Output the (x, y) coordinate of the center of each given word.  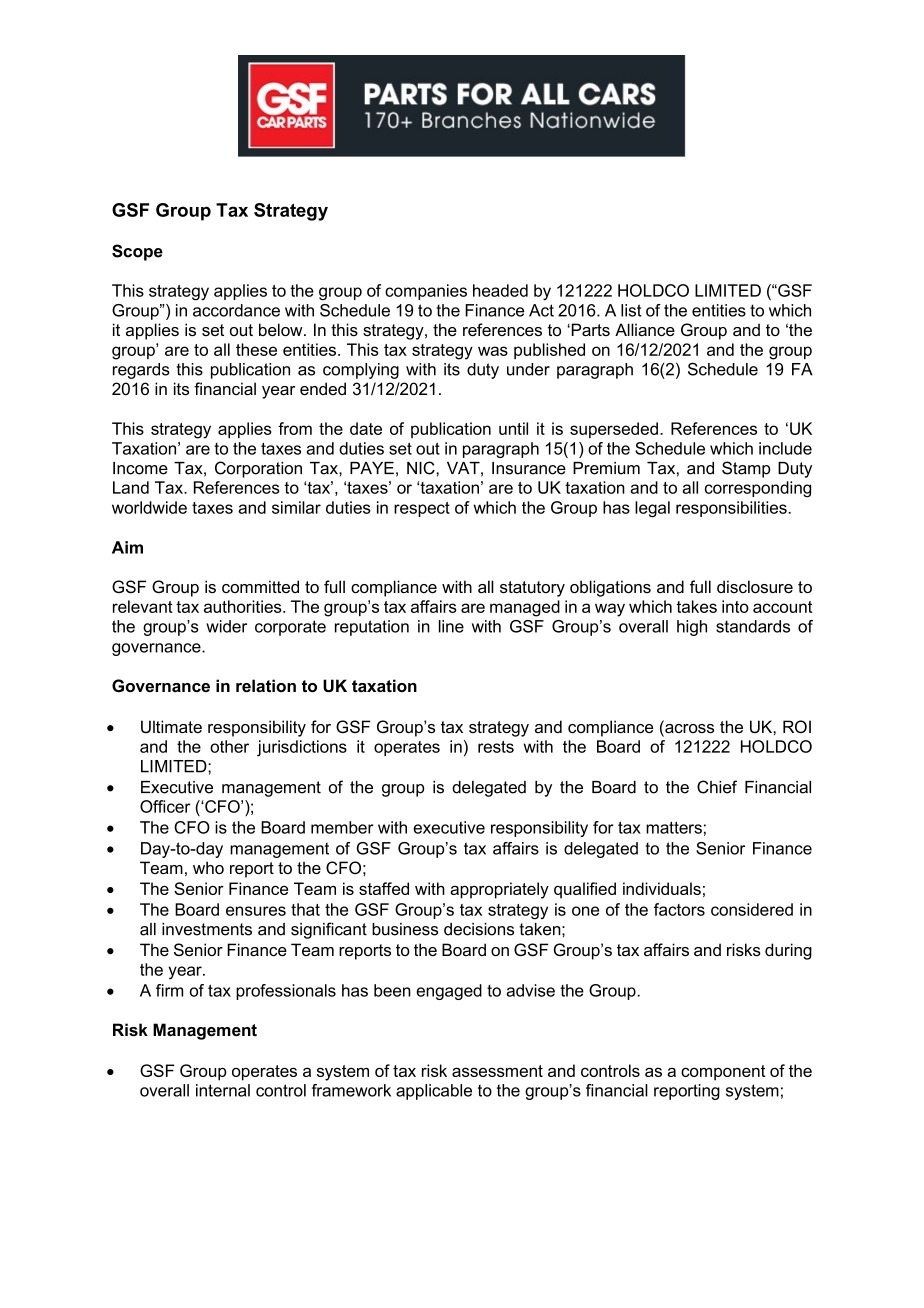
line (451, 626)
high (692, 628)
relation (266, 685)
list (631, 310)
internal (223, 1090)
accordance (236, 310)
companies (426, 292)
